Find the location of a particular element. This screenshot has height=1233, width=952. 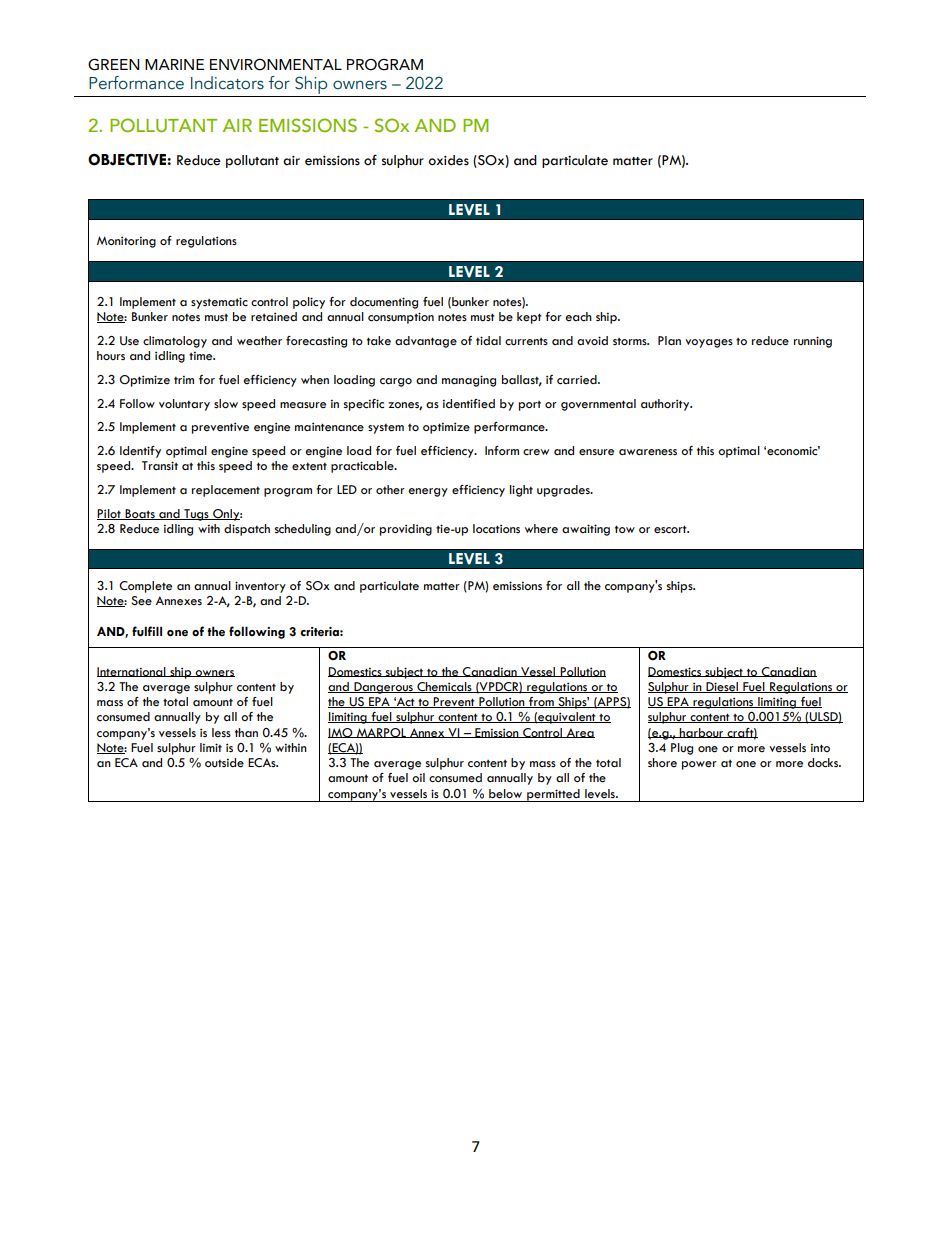

voyages is located at coordinates (709, 343).
